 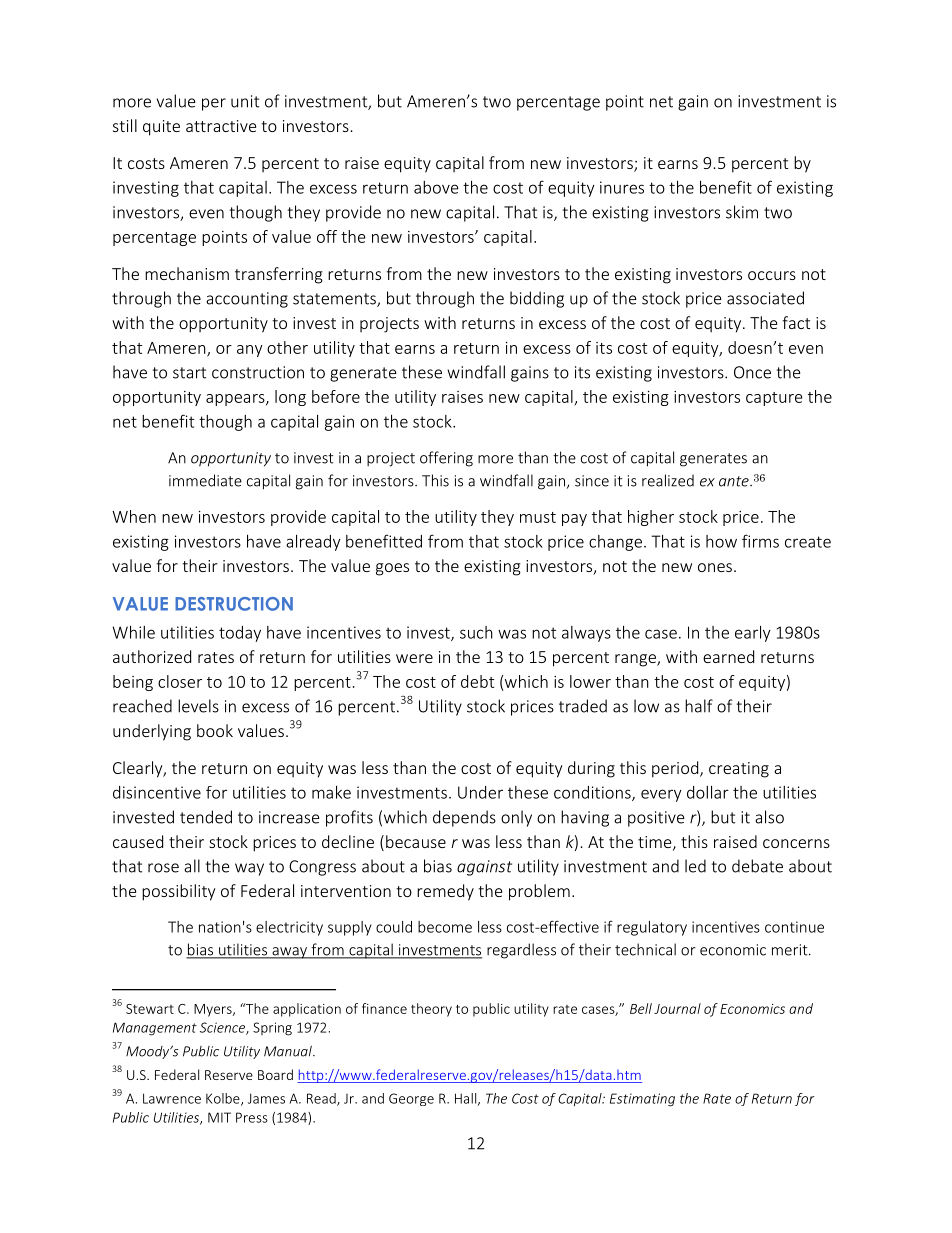 What do you see at coordinates (206, 817) in the screenshot?
I see `tended` at bounding box center [206, 817].
